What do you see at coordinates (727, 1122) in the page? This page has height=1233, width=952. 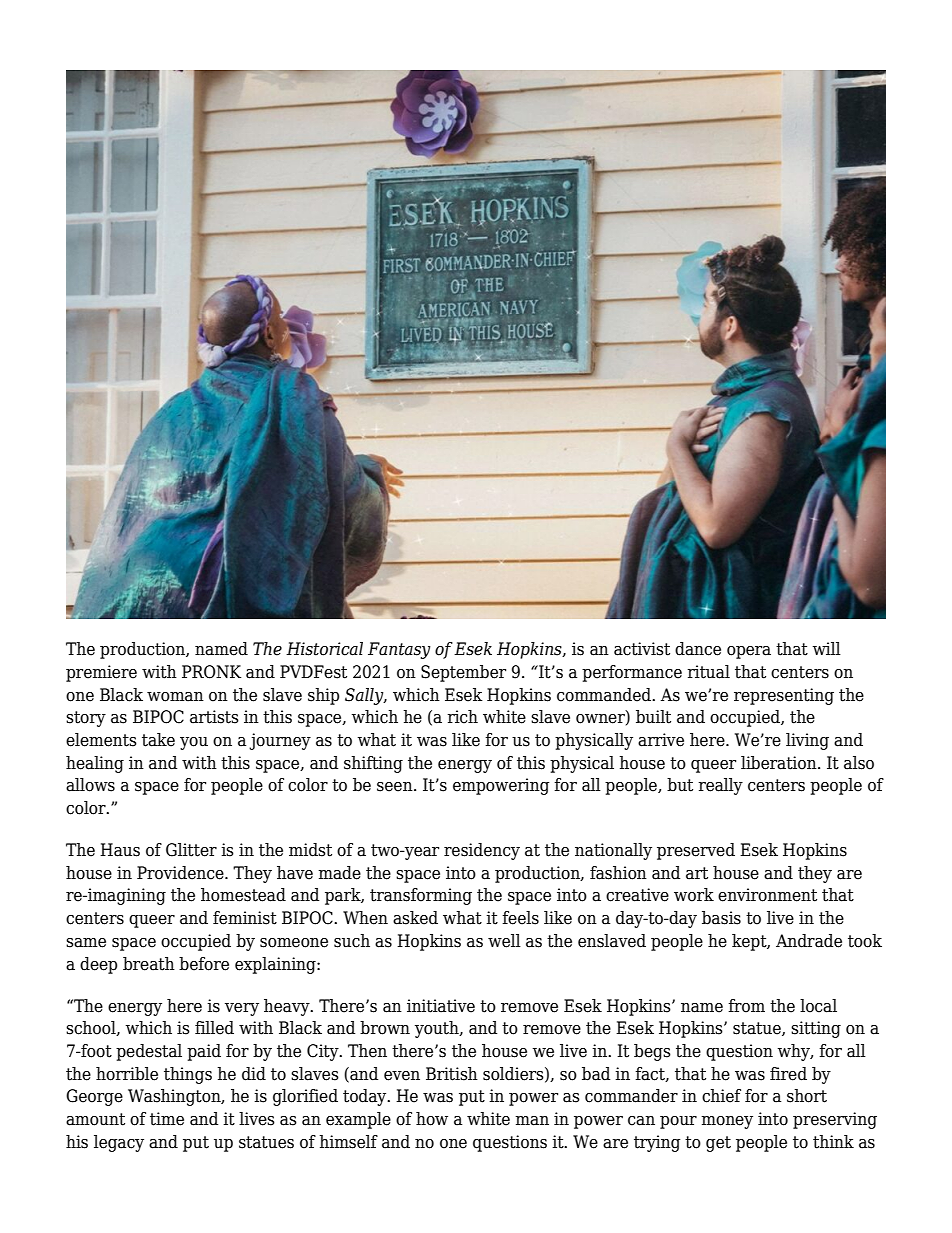 I see `money` at bounding box center [727, 1122].
